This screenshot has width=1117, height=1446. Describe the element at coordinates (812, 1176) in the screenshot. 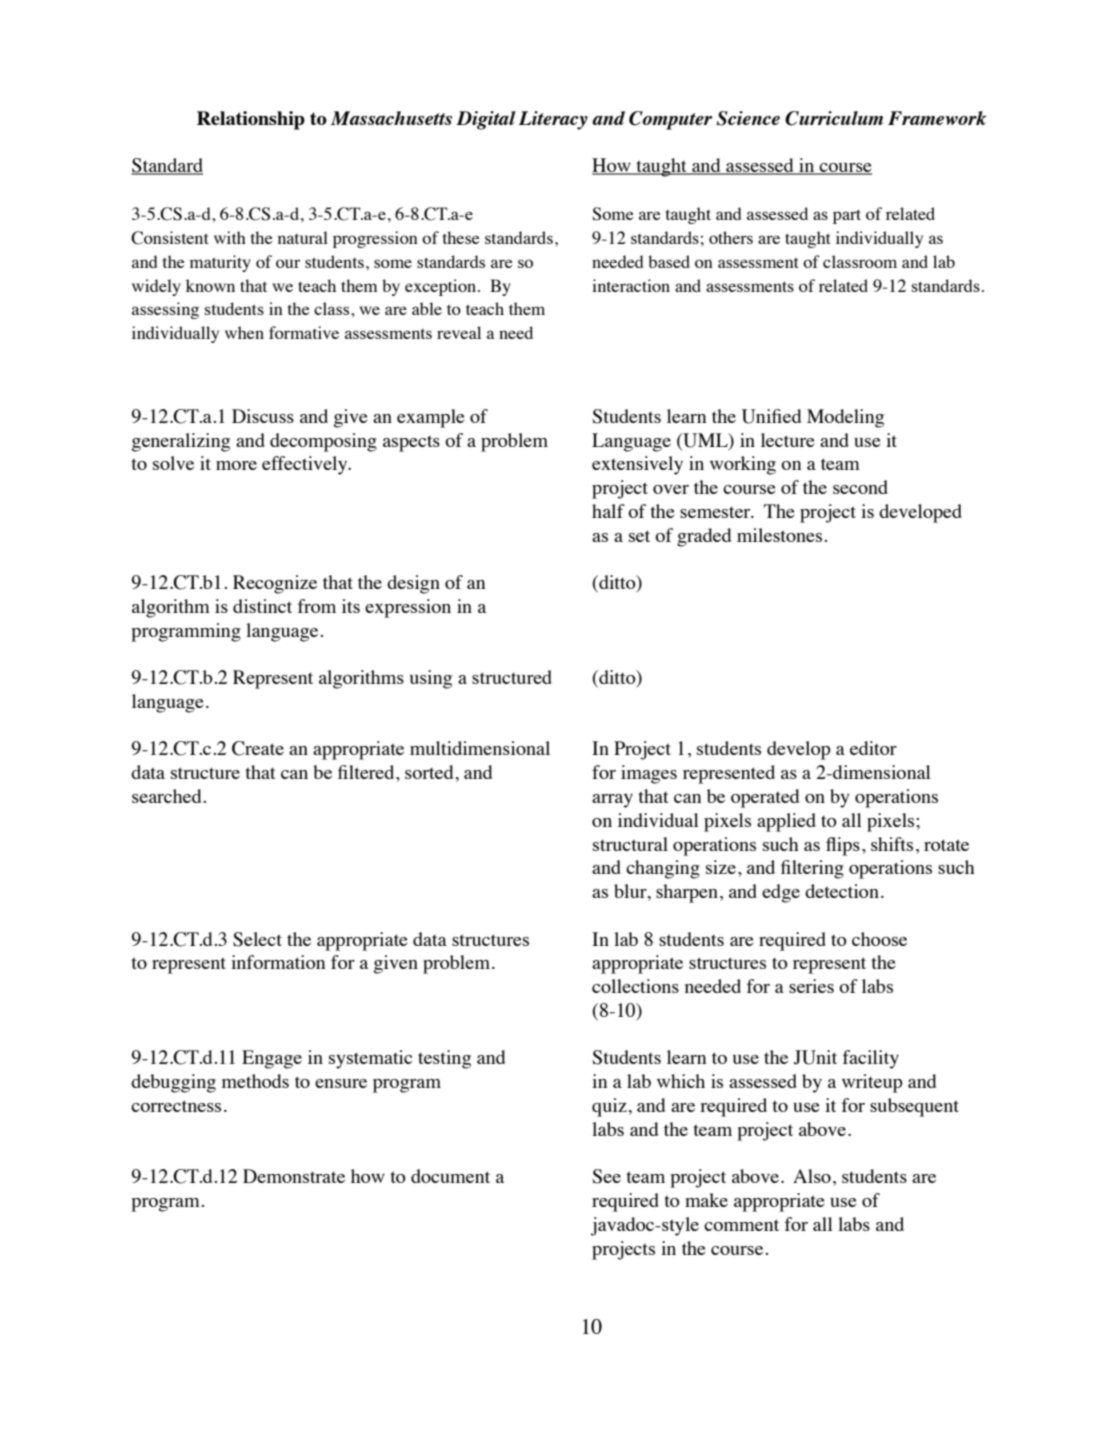

I see `Also` at that location.
